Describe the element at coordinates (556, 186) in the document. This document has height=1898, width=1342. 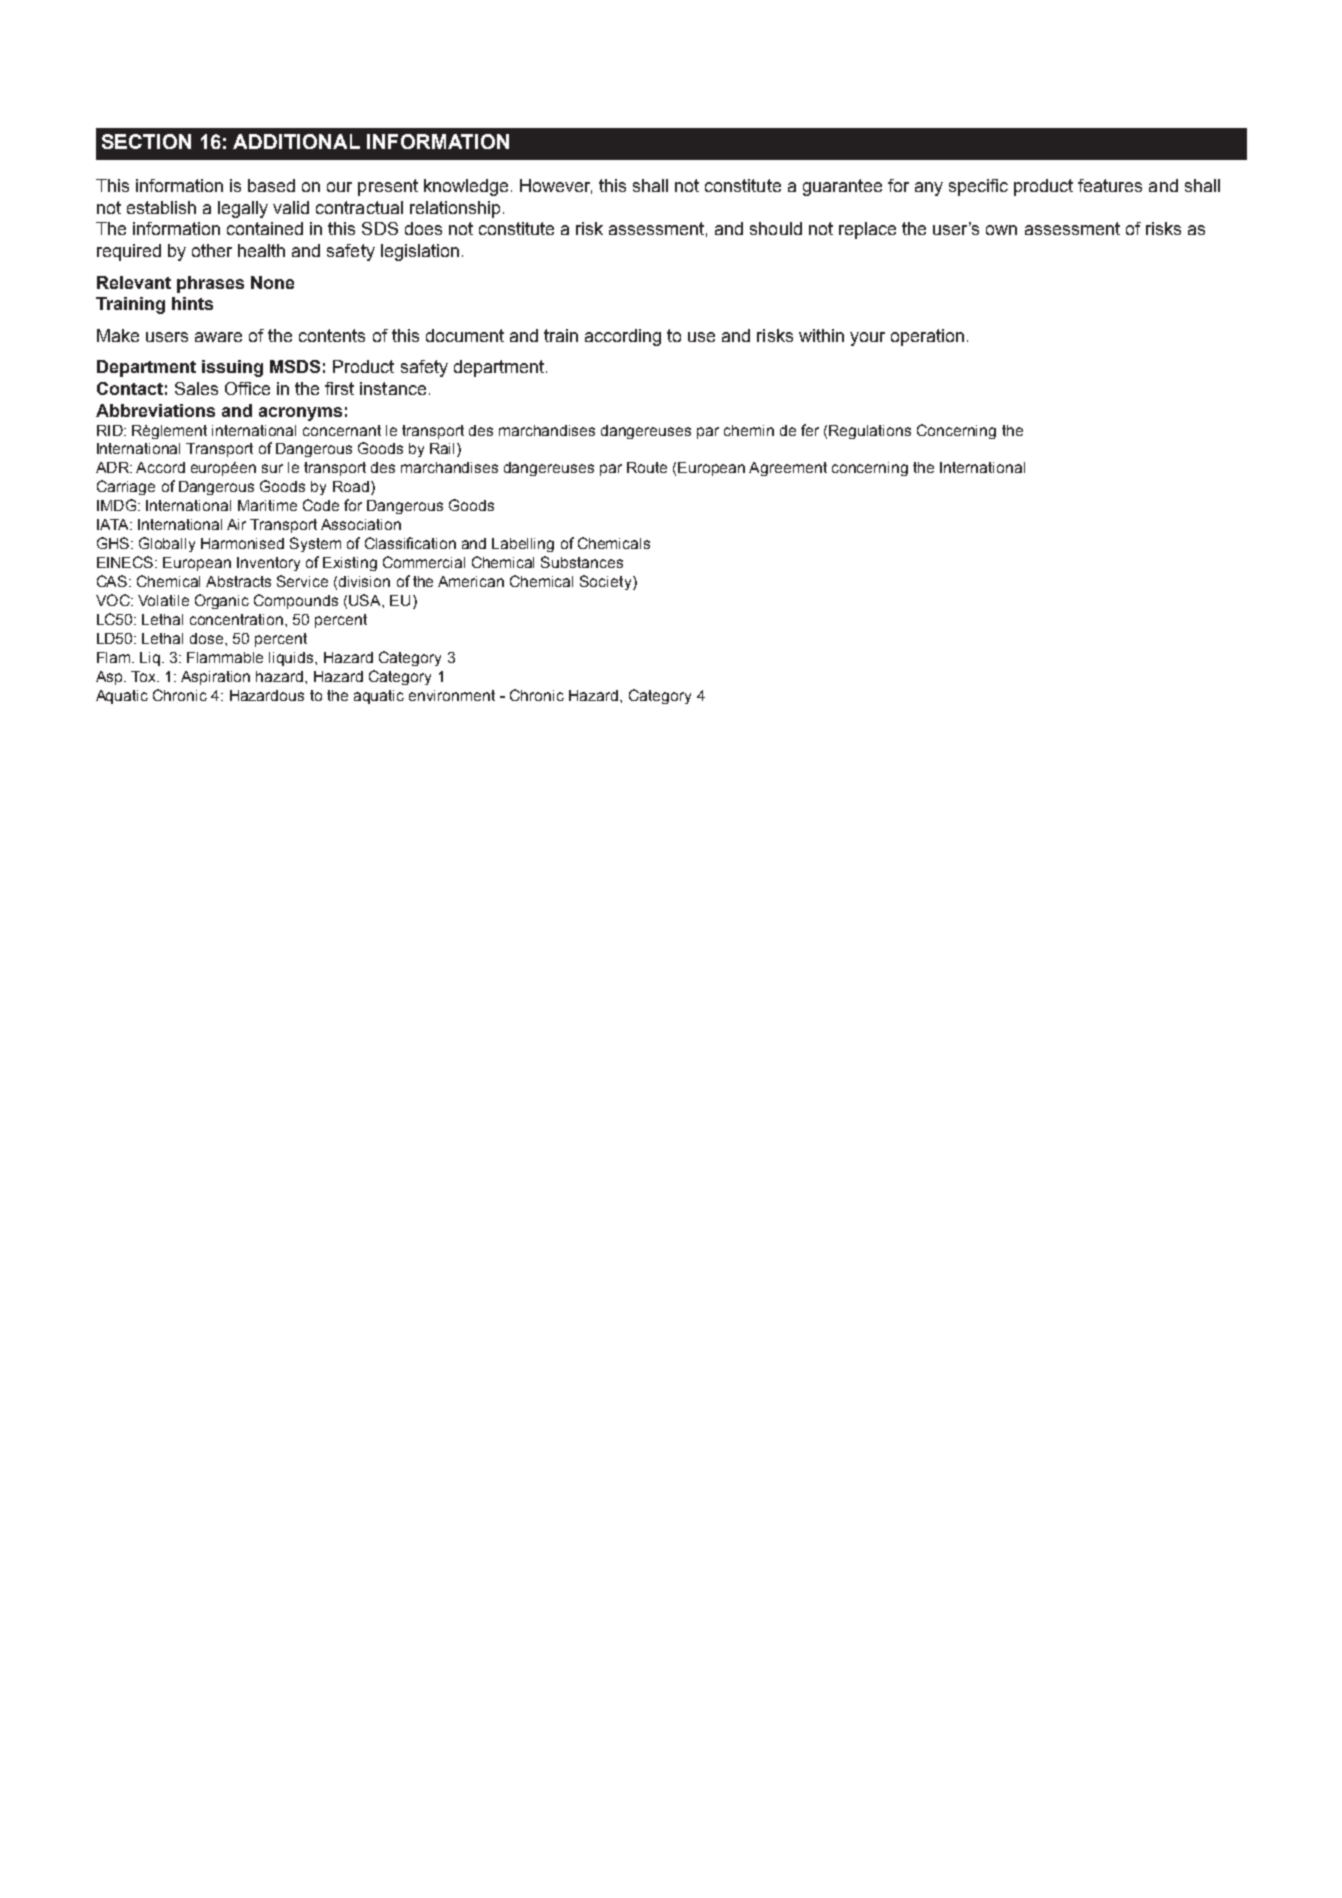
I see `However` at that location.
